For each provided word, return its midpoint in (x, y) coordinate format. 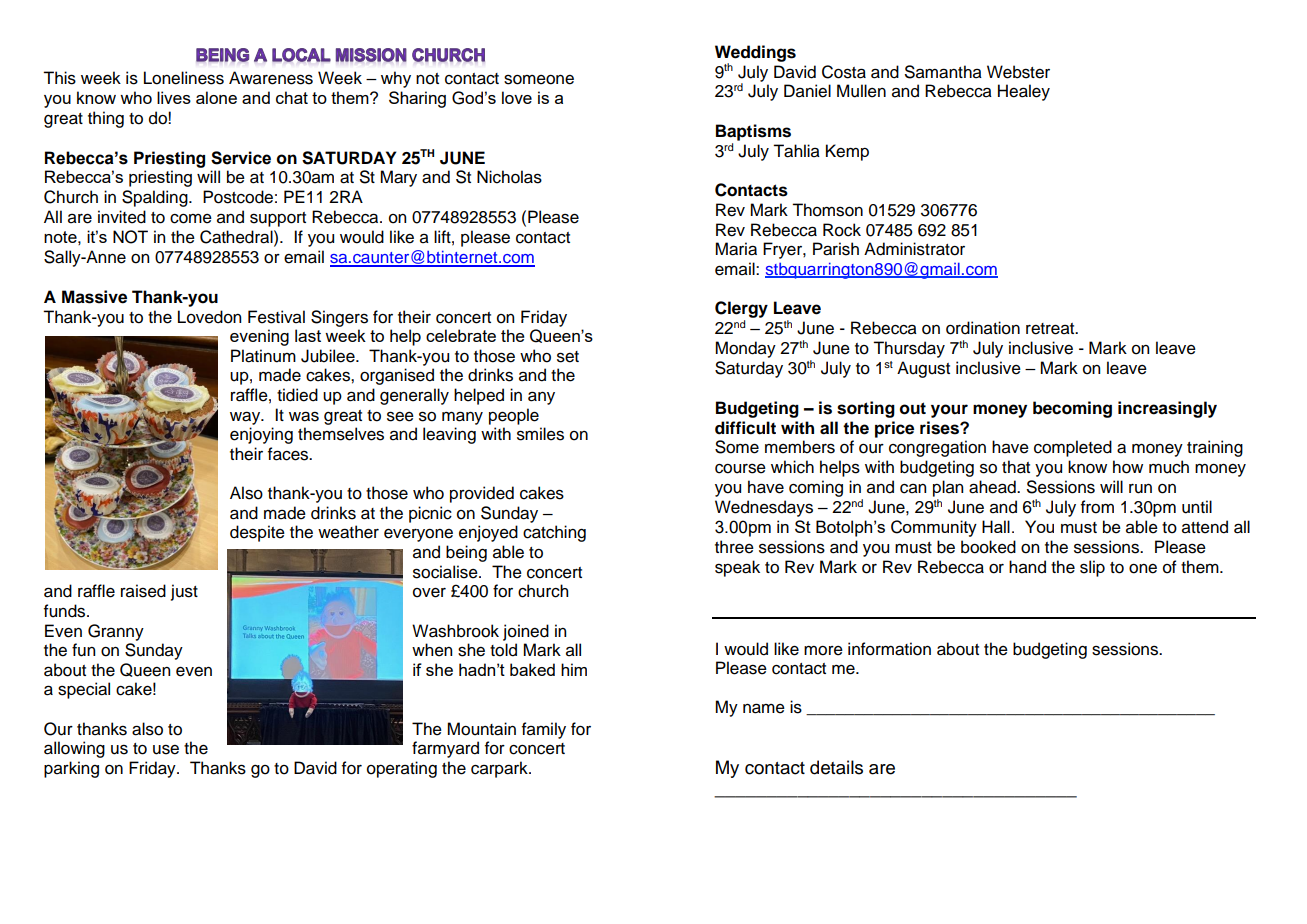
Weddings (755, 54)
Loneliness (184, 78)
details (836, 767)
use (166, 749)
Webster (1018, 72)
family (544, 730)
